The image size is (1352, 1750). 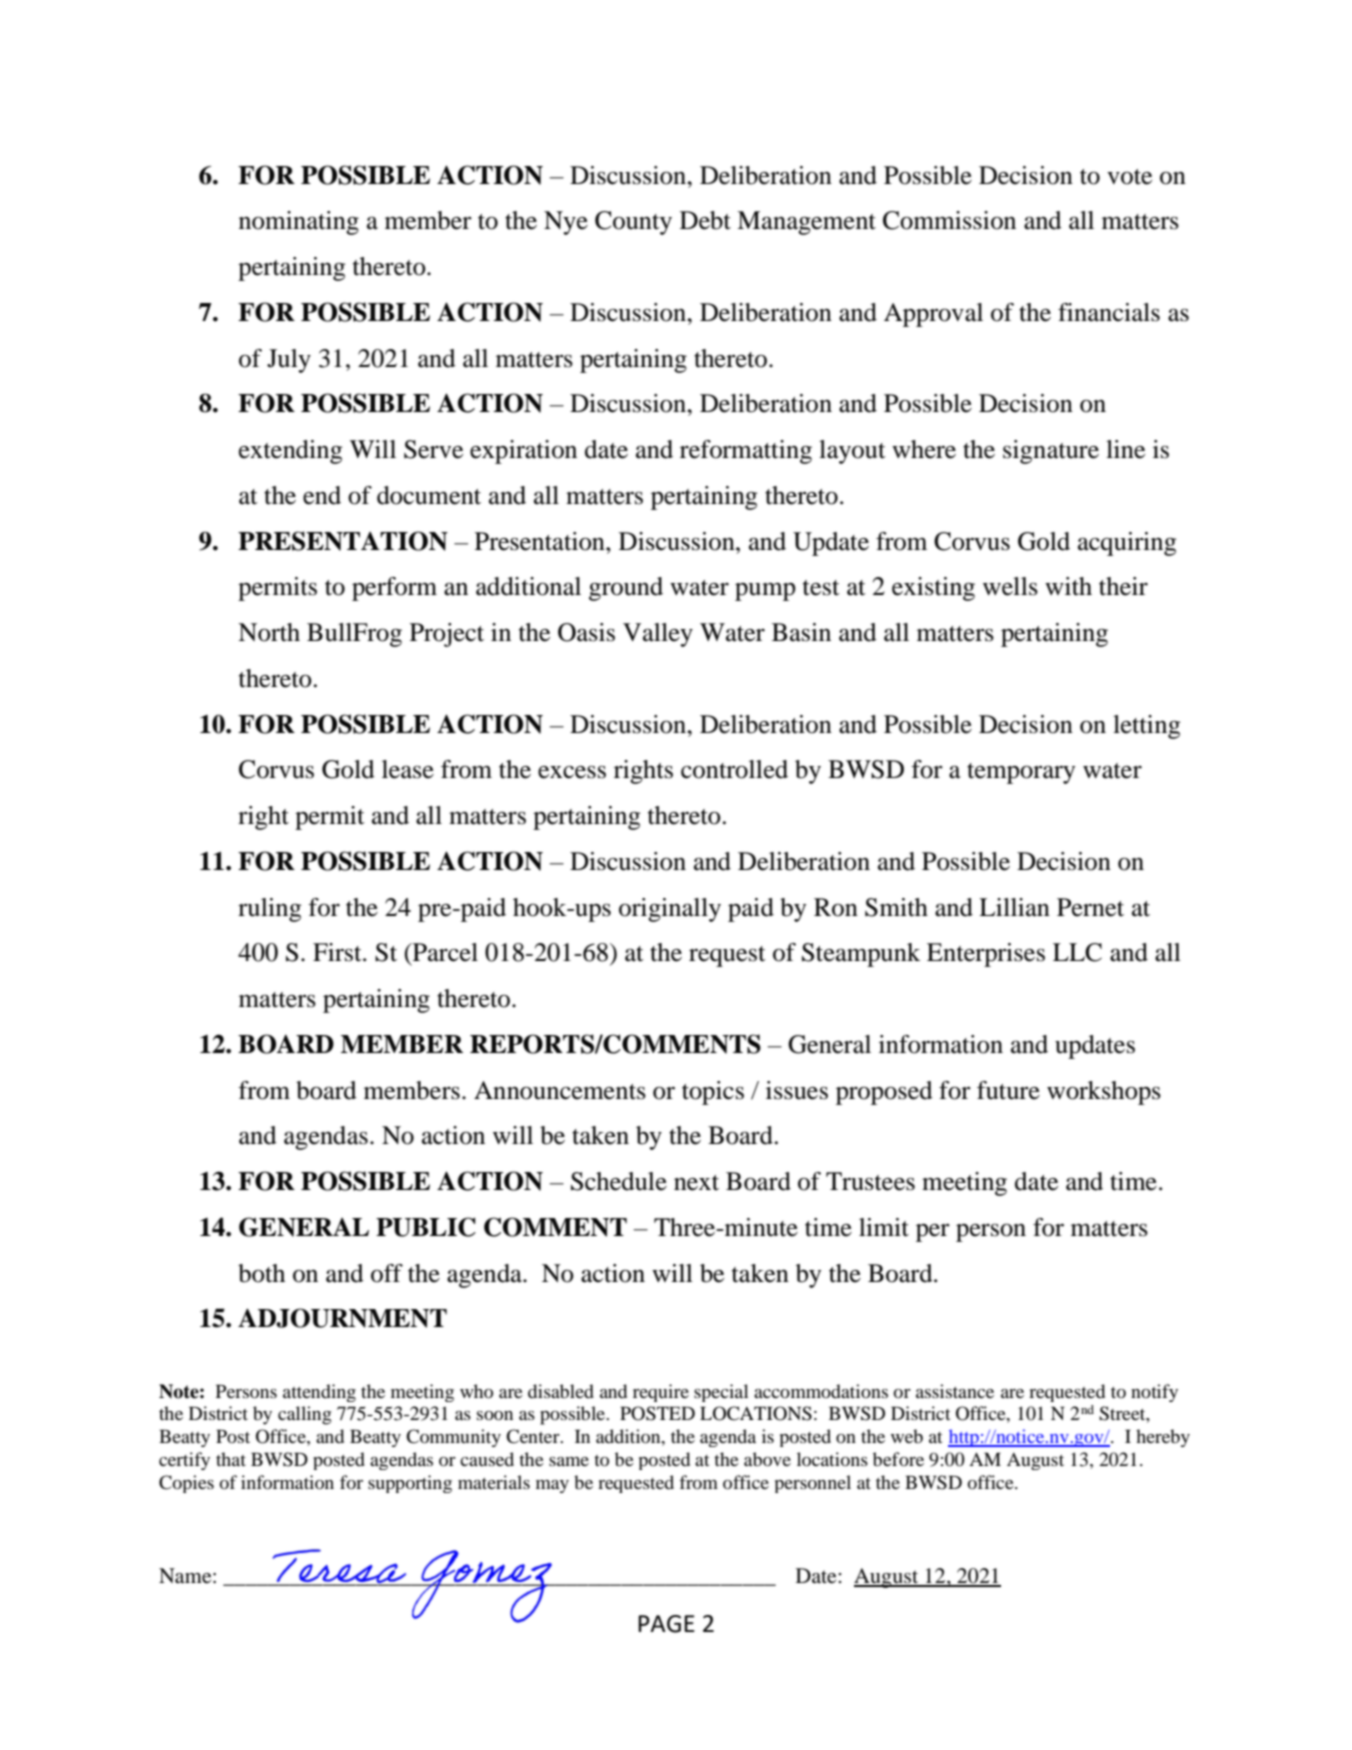 What do you see at coordinates (410, 1484) in the screenshot?
I see `supporting` at bounding box center [410, 1484].
